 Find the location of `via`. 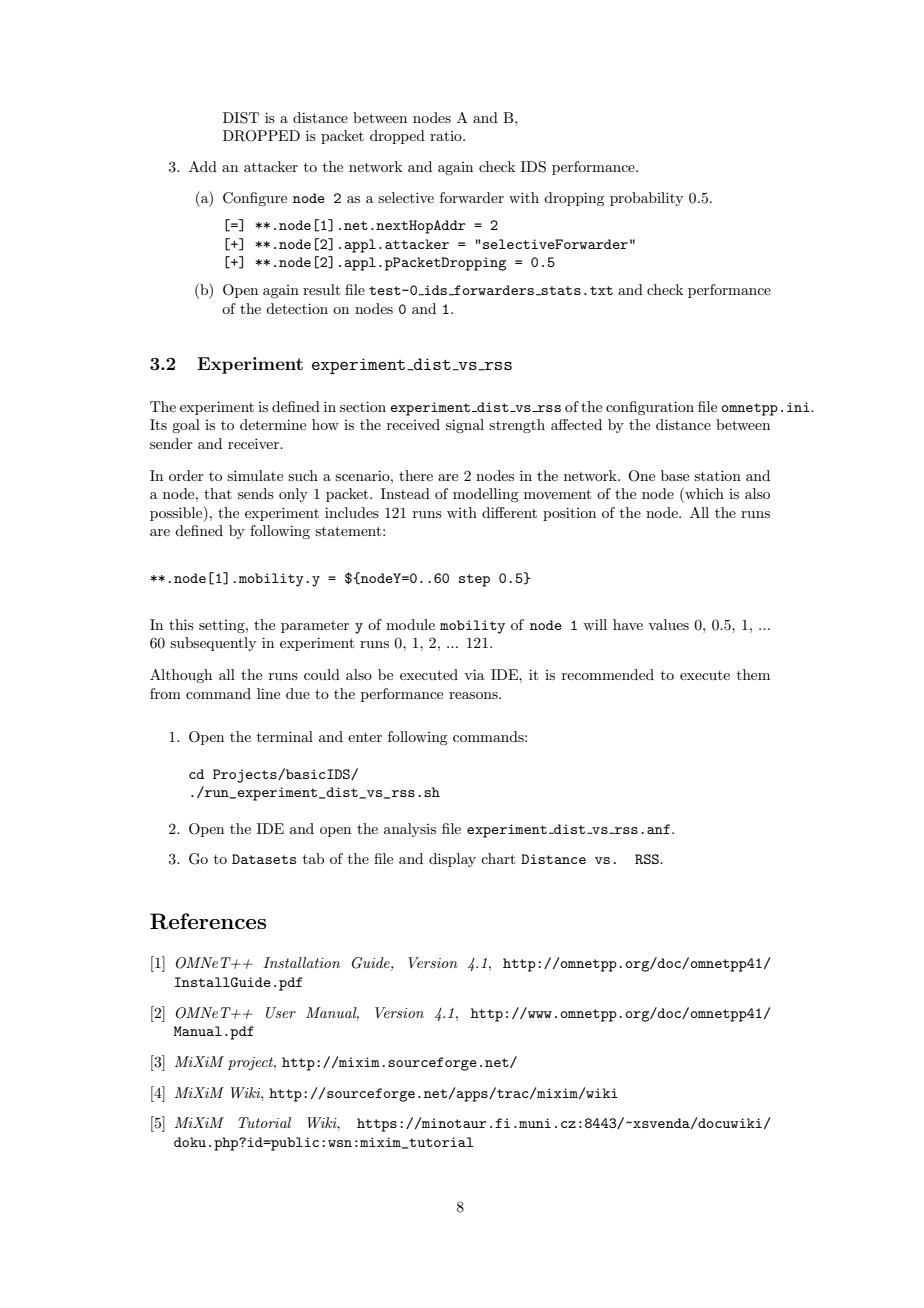

via is located at coordinates (474, 674).
